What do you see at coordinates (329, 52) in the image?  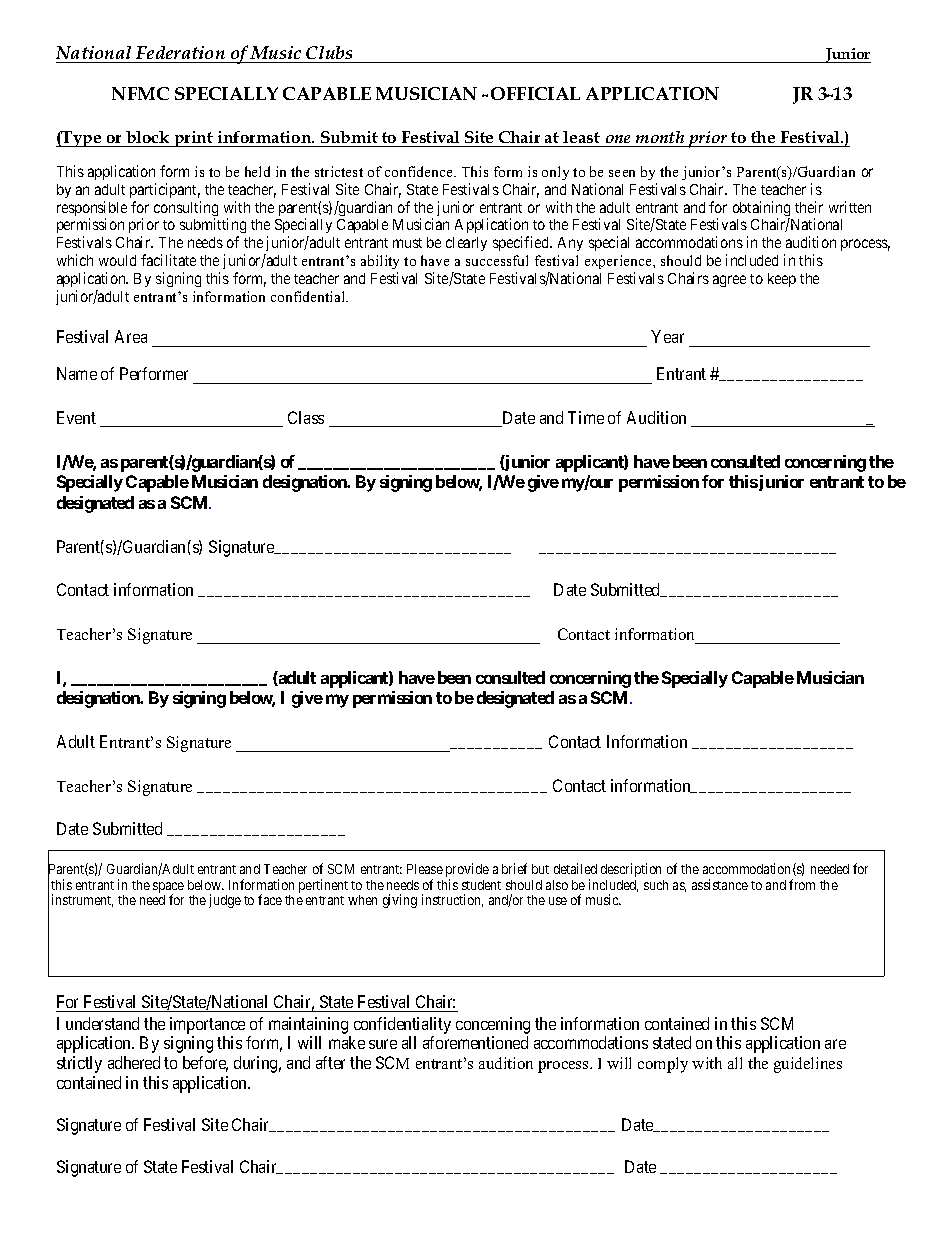 I see `Clubs` at bounding box center [329, 52].
